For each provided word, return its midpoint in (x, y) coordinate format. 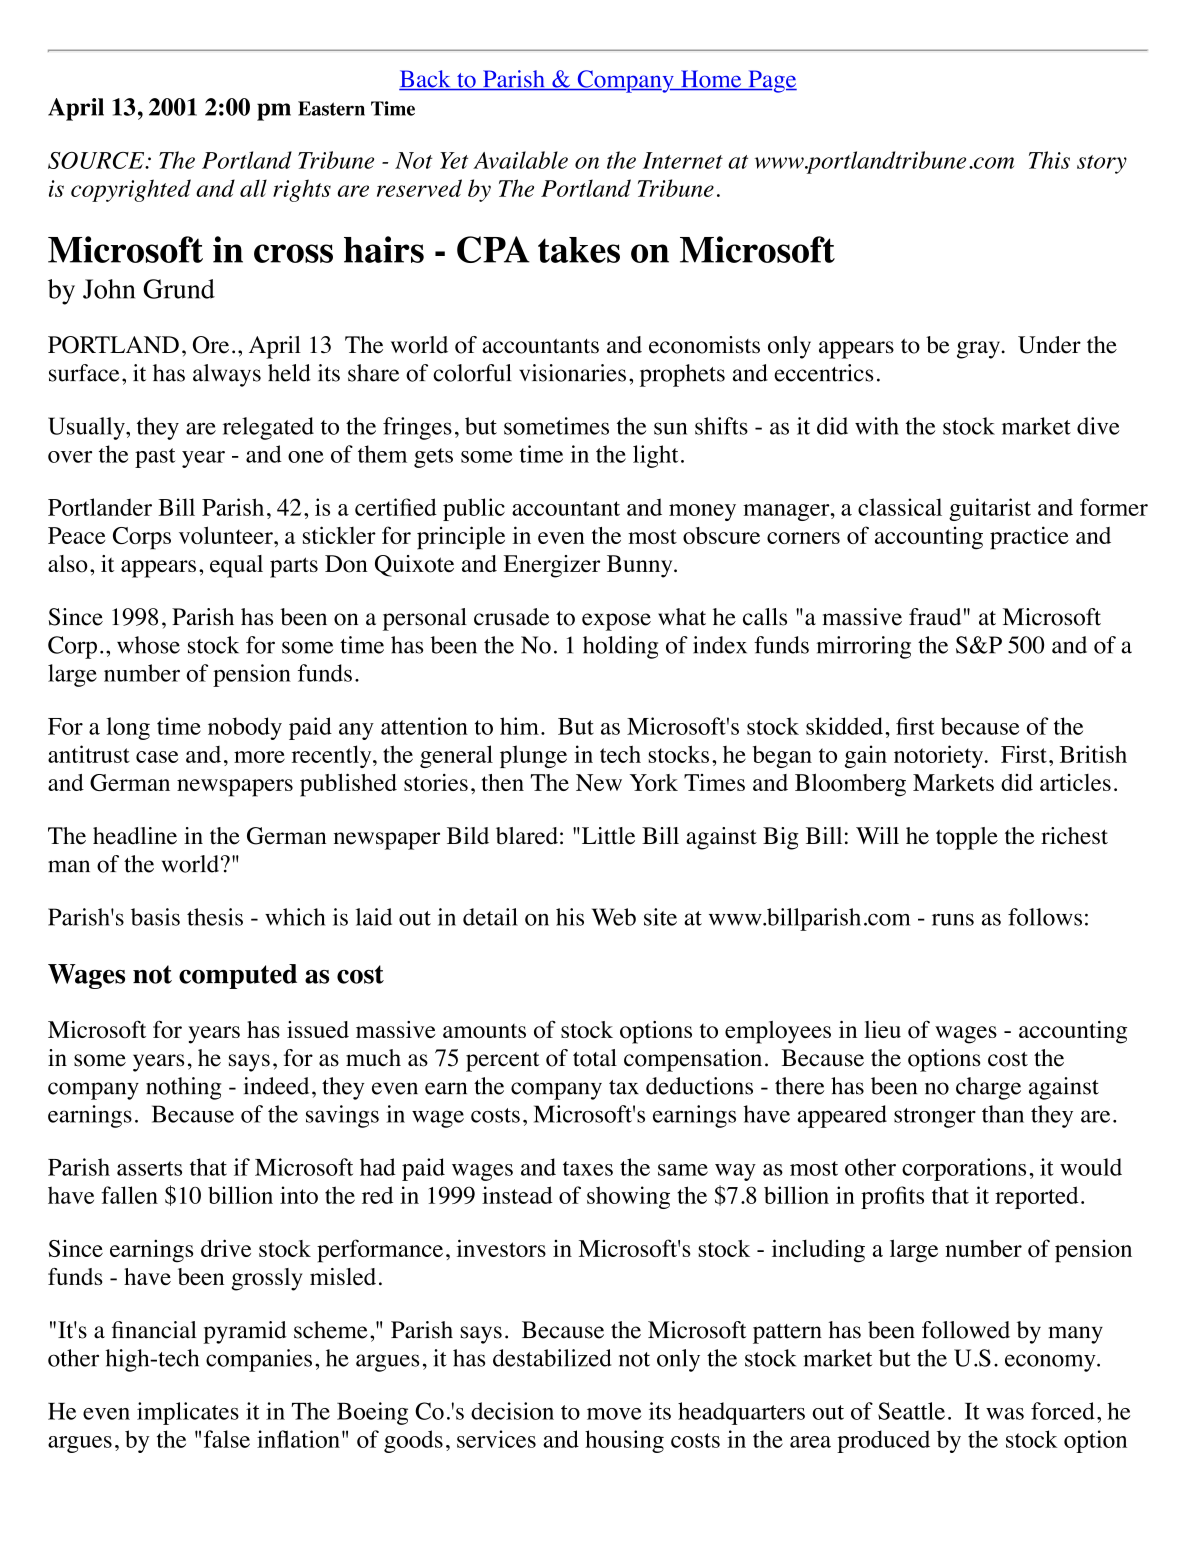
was (1005, 1414)
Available (520, 160)
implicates (188, 1413)
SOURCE (97, 160)
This (1049, 160)
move (614, 1414)
